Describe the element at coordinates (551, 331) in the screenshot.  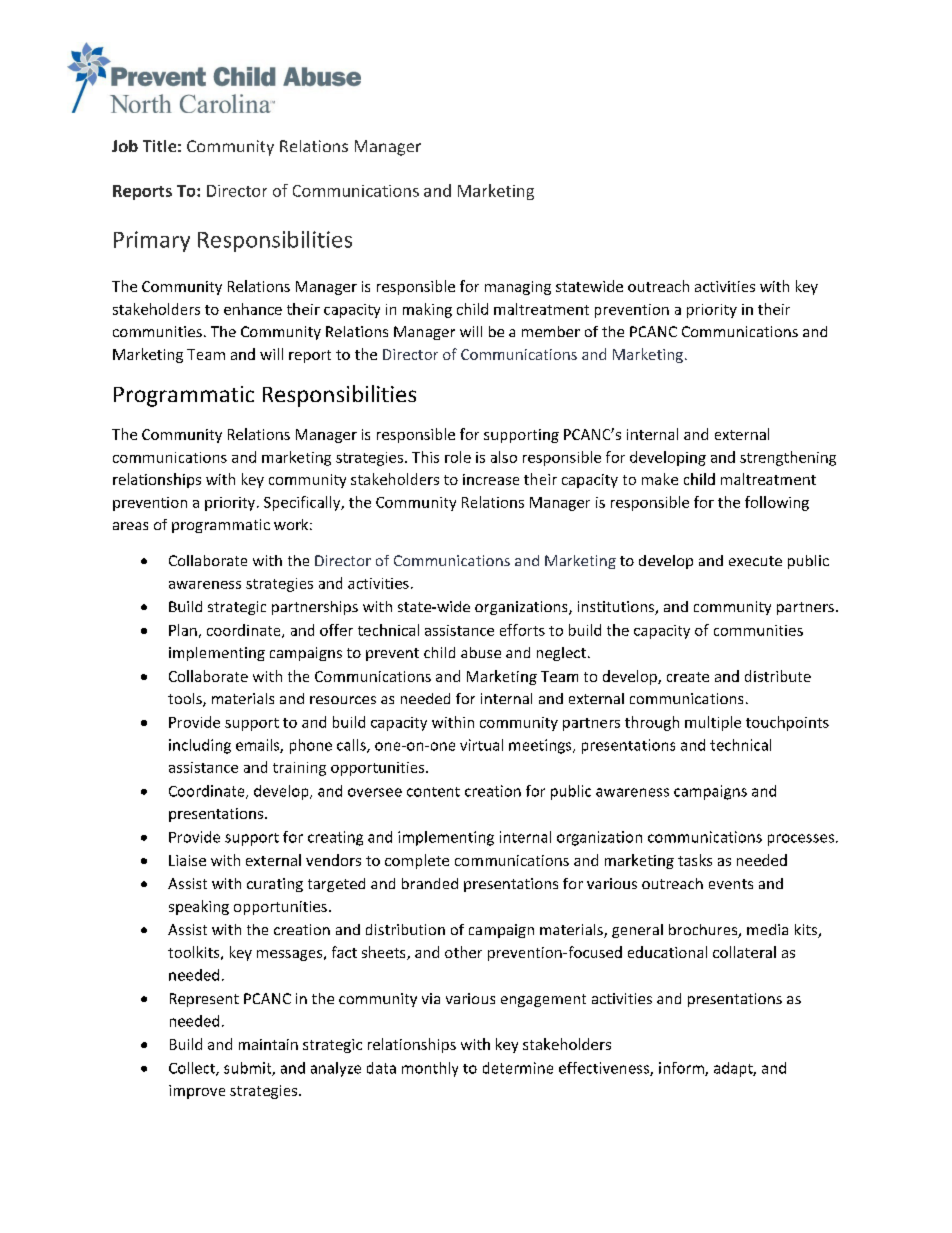
I see `member` at that location.
